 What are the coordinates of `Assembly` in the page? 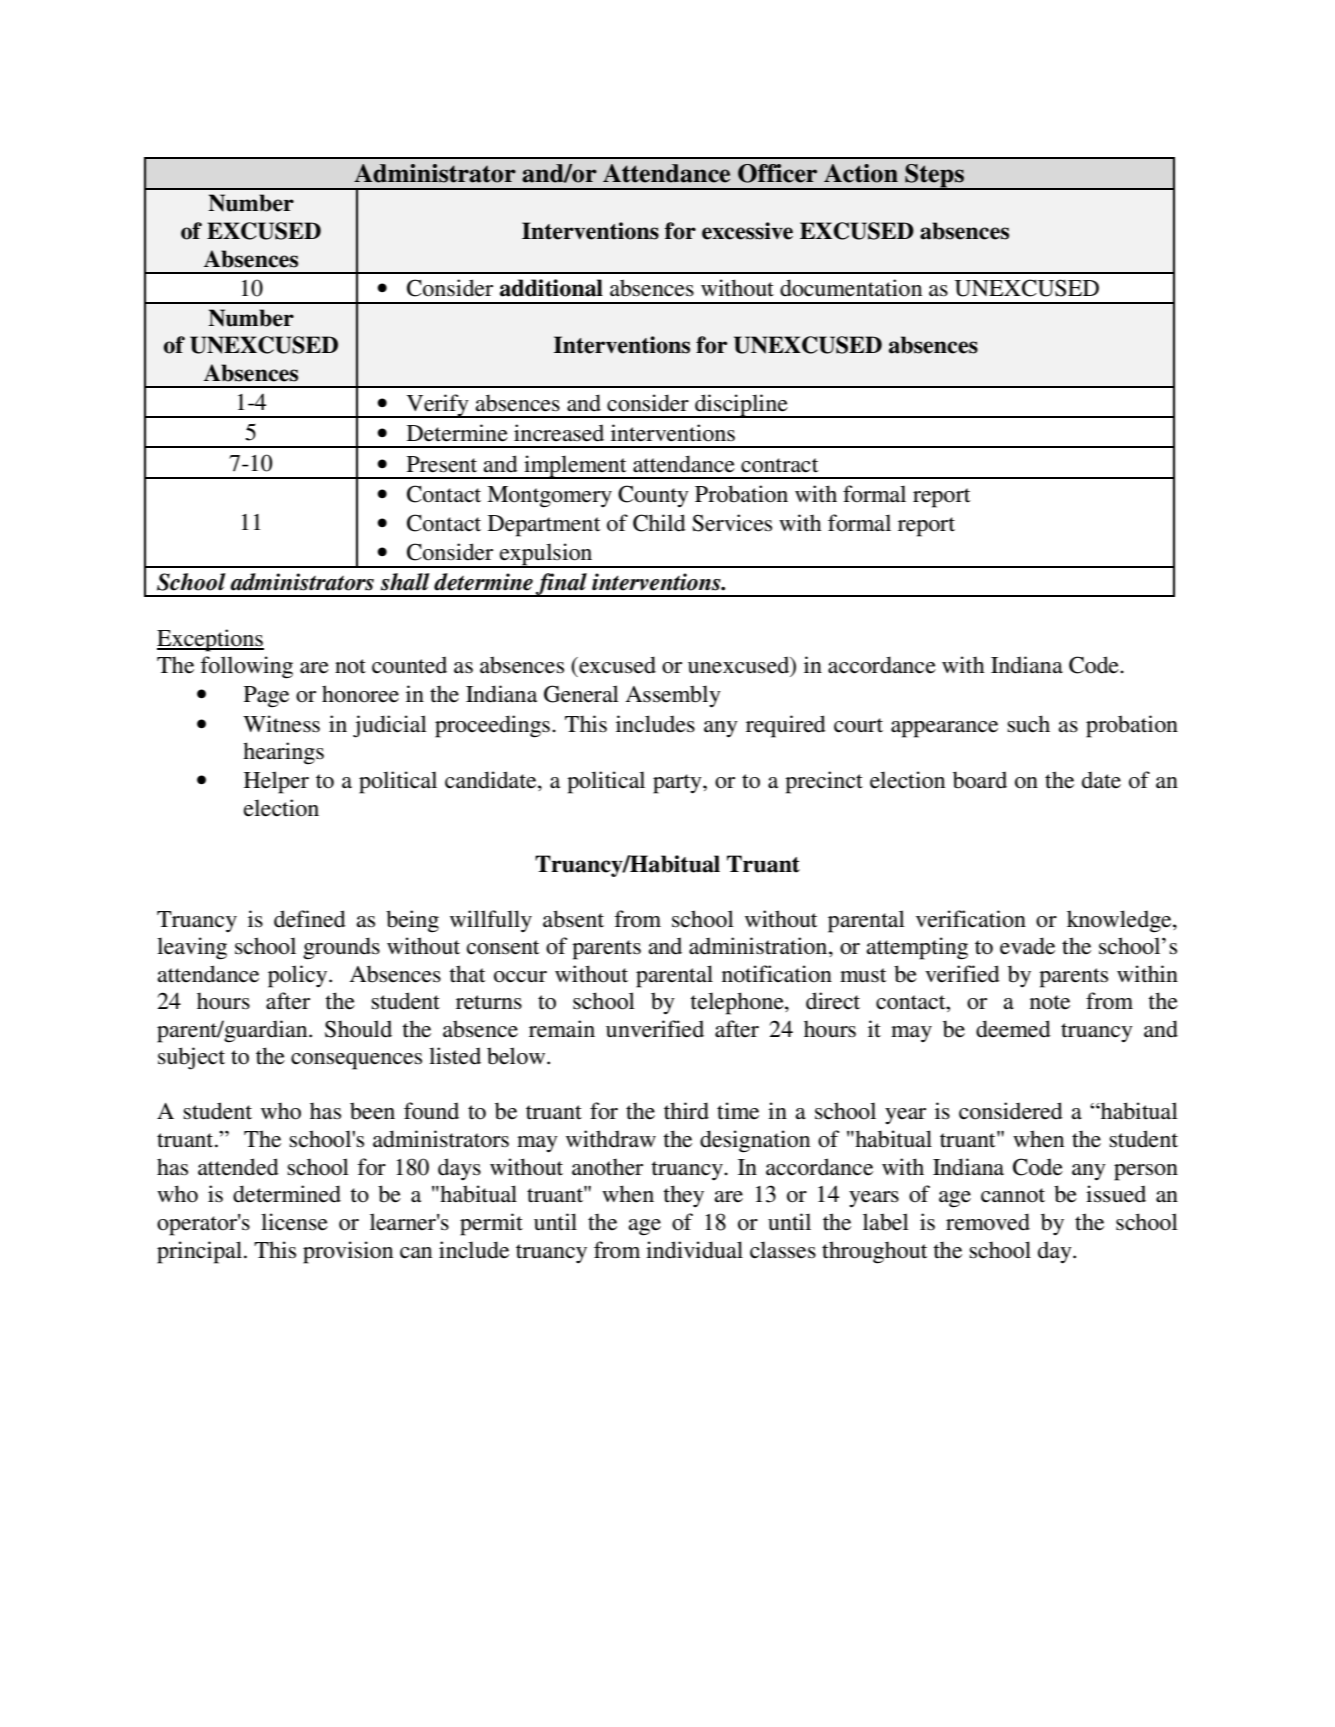 It's located at (673, 696).
